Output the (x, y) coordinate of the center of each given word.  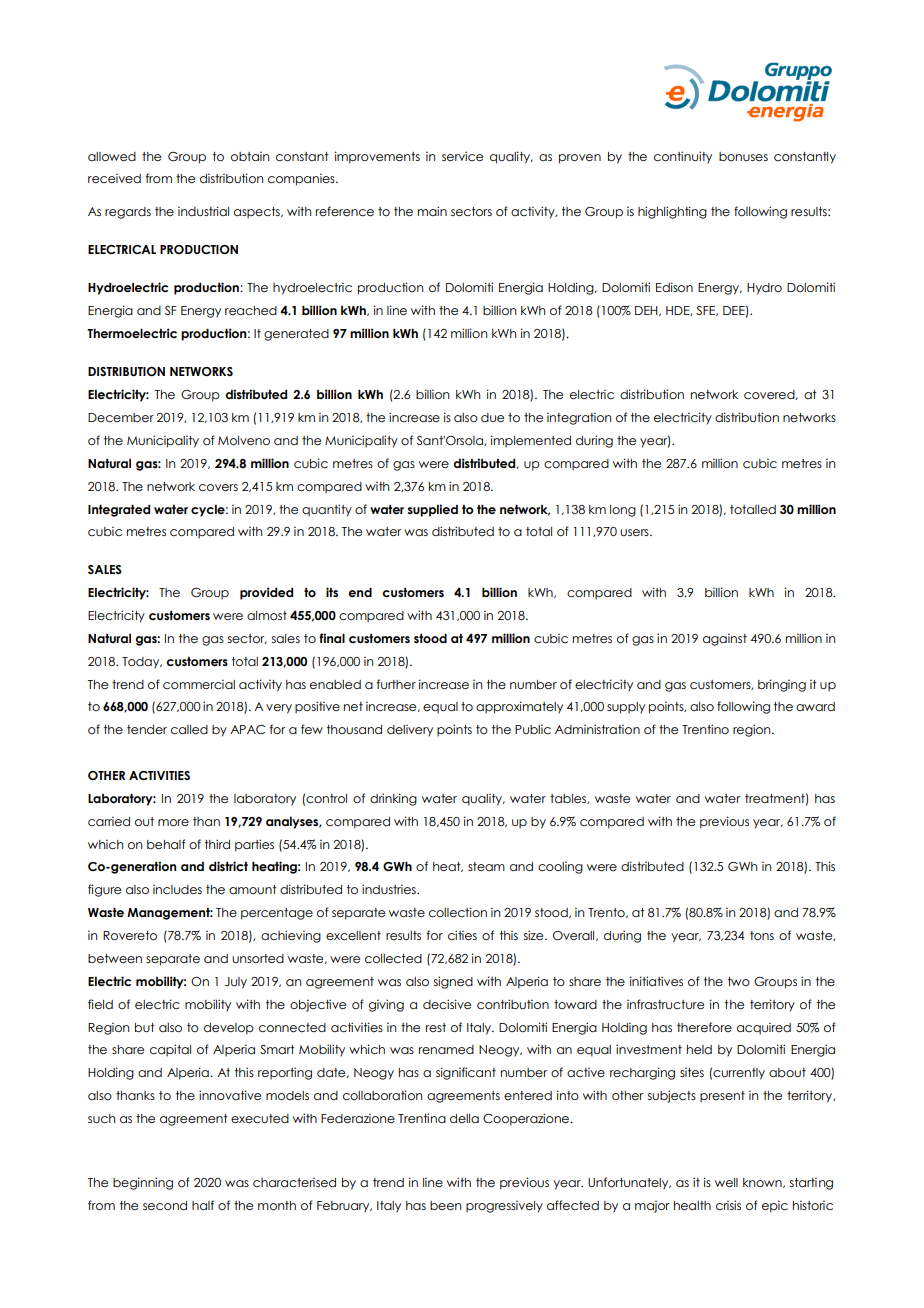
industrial (203, 211)
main (432, 211)
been (445, 1205)
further (396, 684)
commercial (199, 684)
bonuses (743, 156)
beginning (143, 1183)
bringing (782, 685)
